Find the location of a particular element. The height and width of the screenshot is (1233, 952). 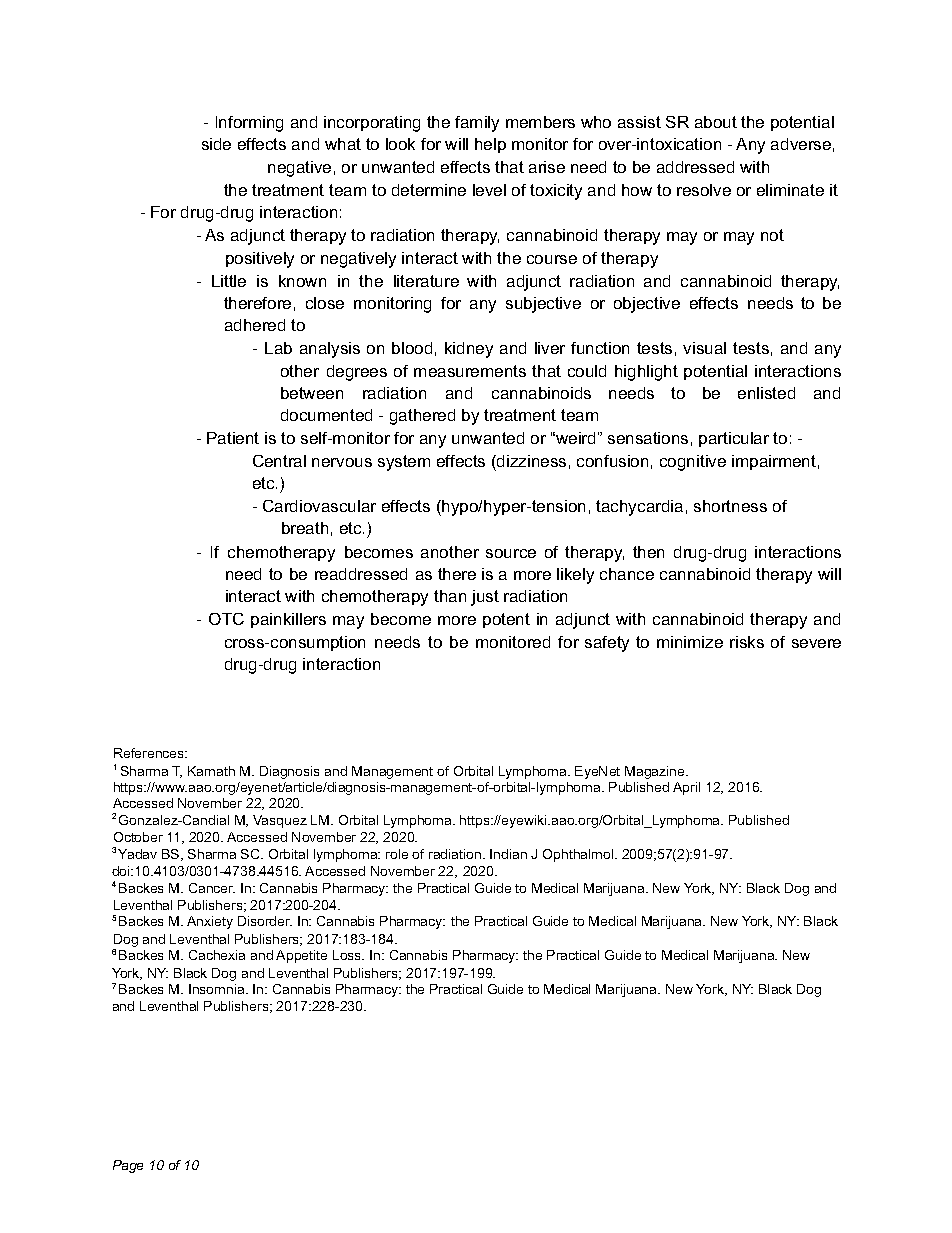

Loss is located at coordinates (348, 955).
